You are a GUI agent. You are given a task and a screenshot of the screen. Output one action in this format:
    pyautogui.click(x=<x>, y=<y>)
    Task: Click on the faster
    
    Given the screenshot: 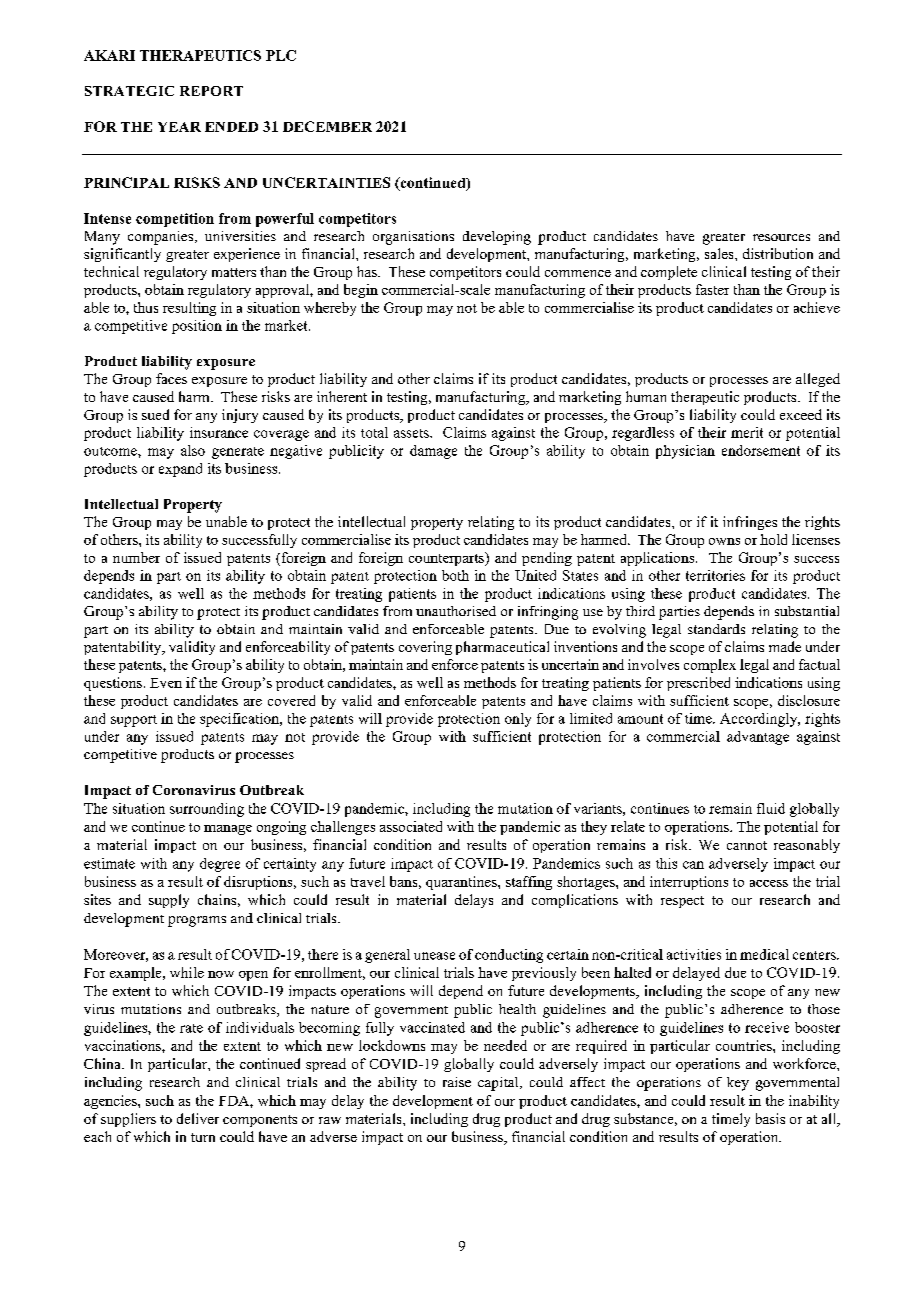 What is the action you would take?
    pyautogui.click(x=712, y=289)
